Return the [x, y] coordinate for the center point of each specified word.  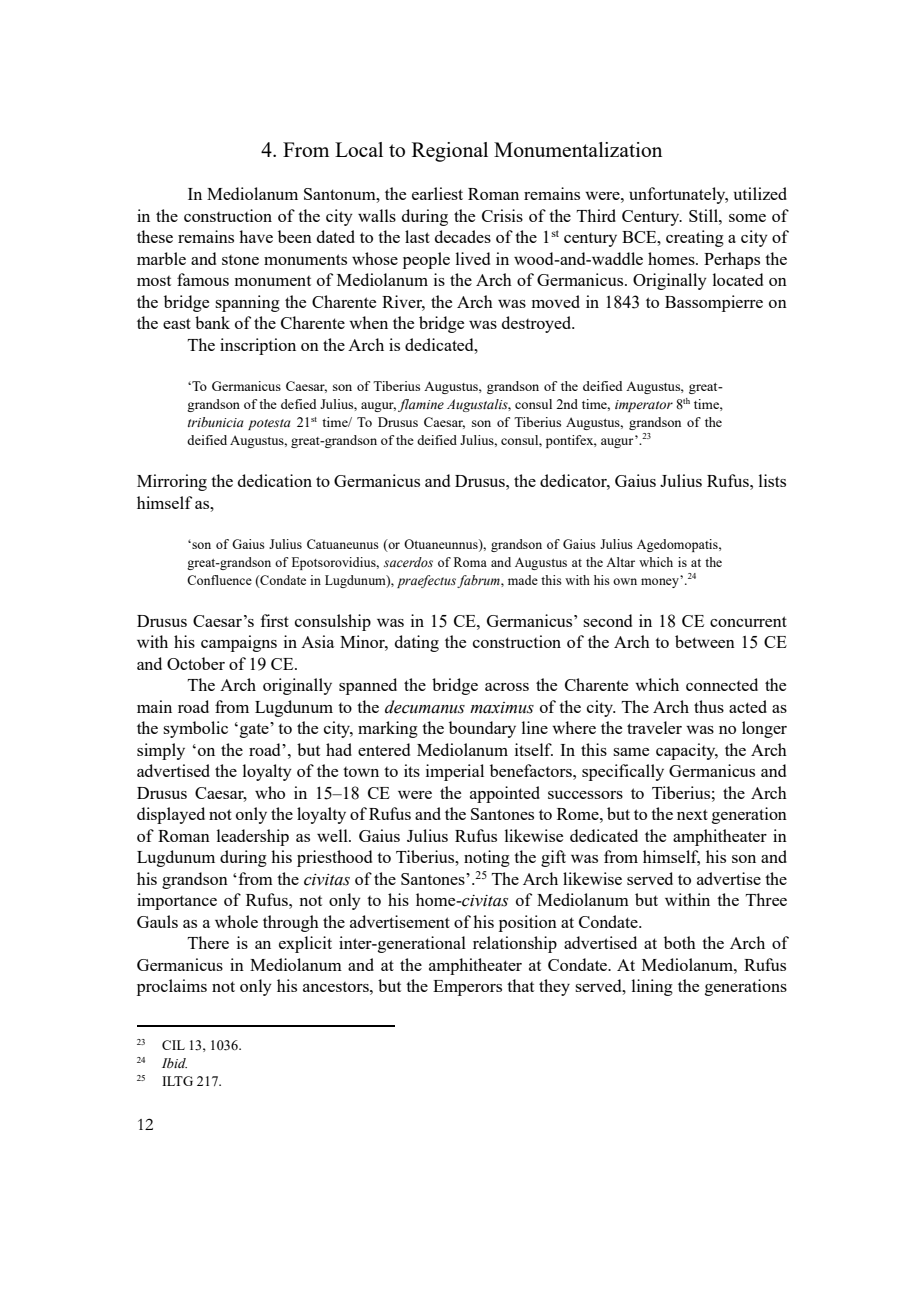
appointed [505, 794]
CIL [173, 1045]
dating [417, 643]
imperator [644, 406]
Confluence [219, 580]
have [256, 236]
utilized [760, 193]
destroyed [538, 324]
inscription [258, 346]
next [692, 814]
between [705, 641]
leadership [253, 837]
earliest [437, 193]
